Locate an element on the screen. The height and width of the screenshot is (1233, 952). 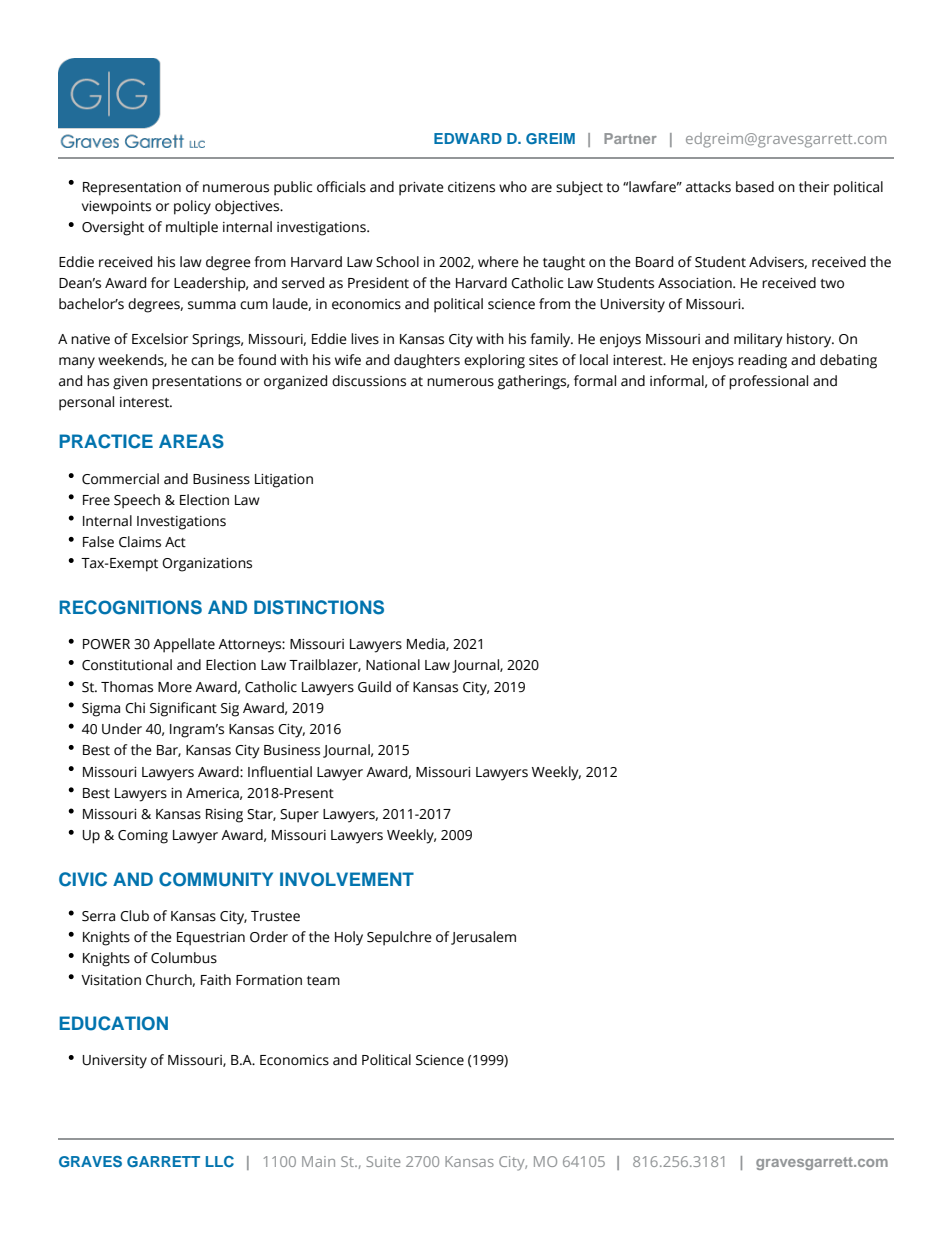
citizens is located at coordinates (471, 187).
